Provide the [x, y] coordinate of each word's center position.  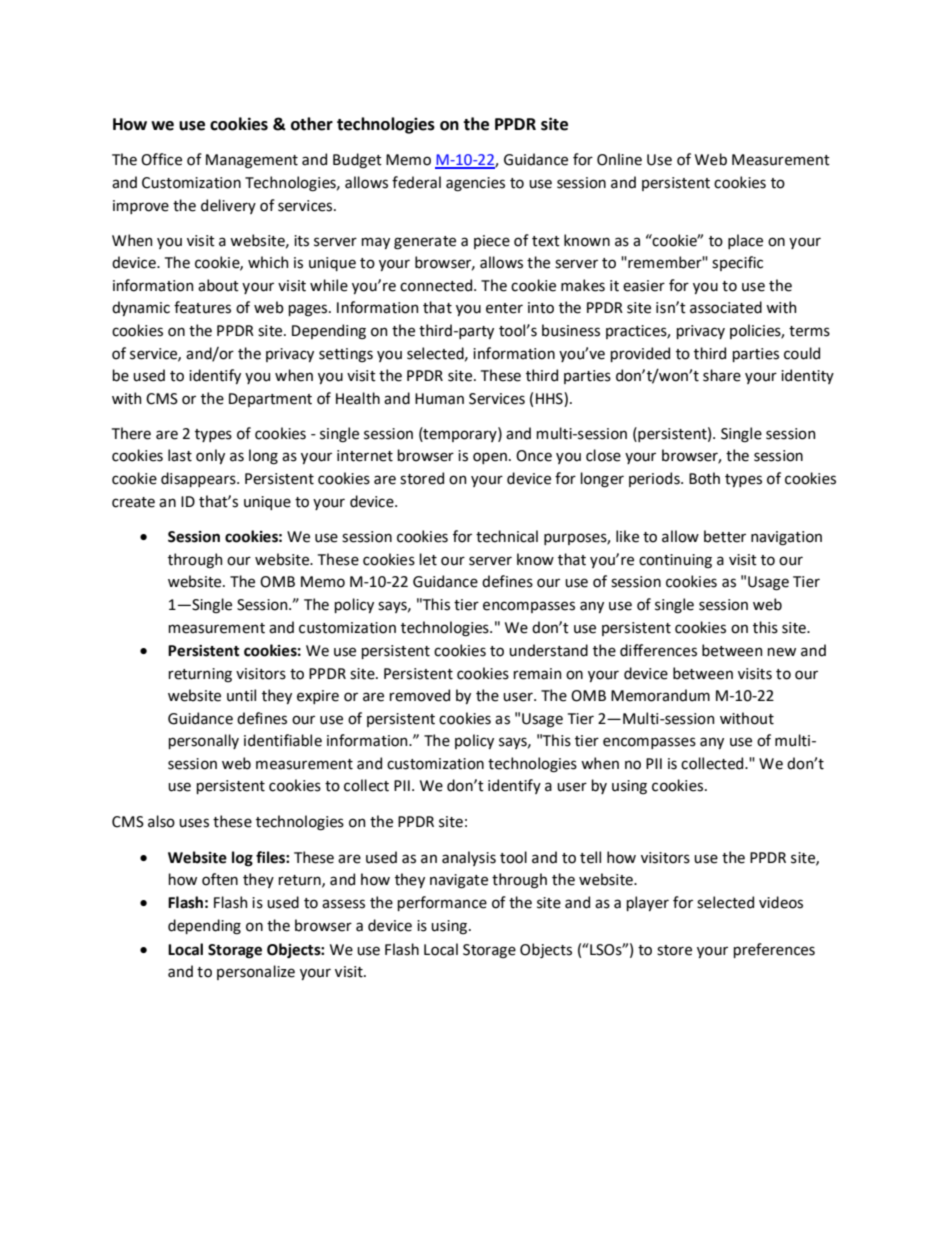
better [725, 536]
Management [252, 161]
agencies [475, 184]
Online [619, 159]
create [133, 502]
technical [507, 536]
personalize [256, 972]
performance [442, 903]
